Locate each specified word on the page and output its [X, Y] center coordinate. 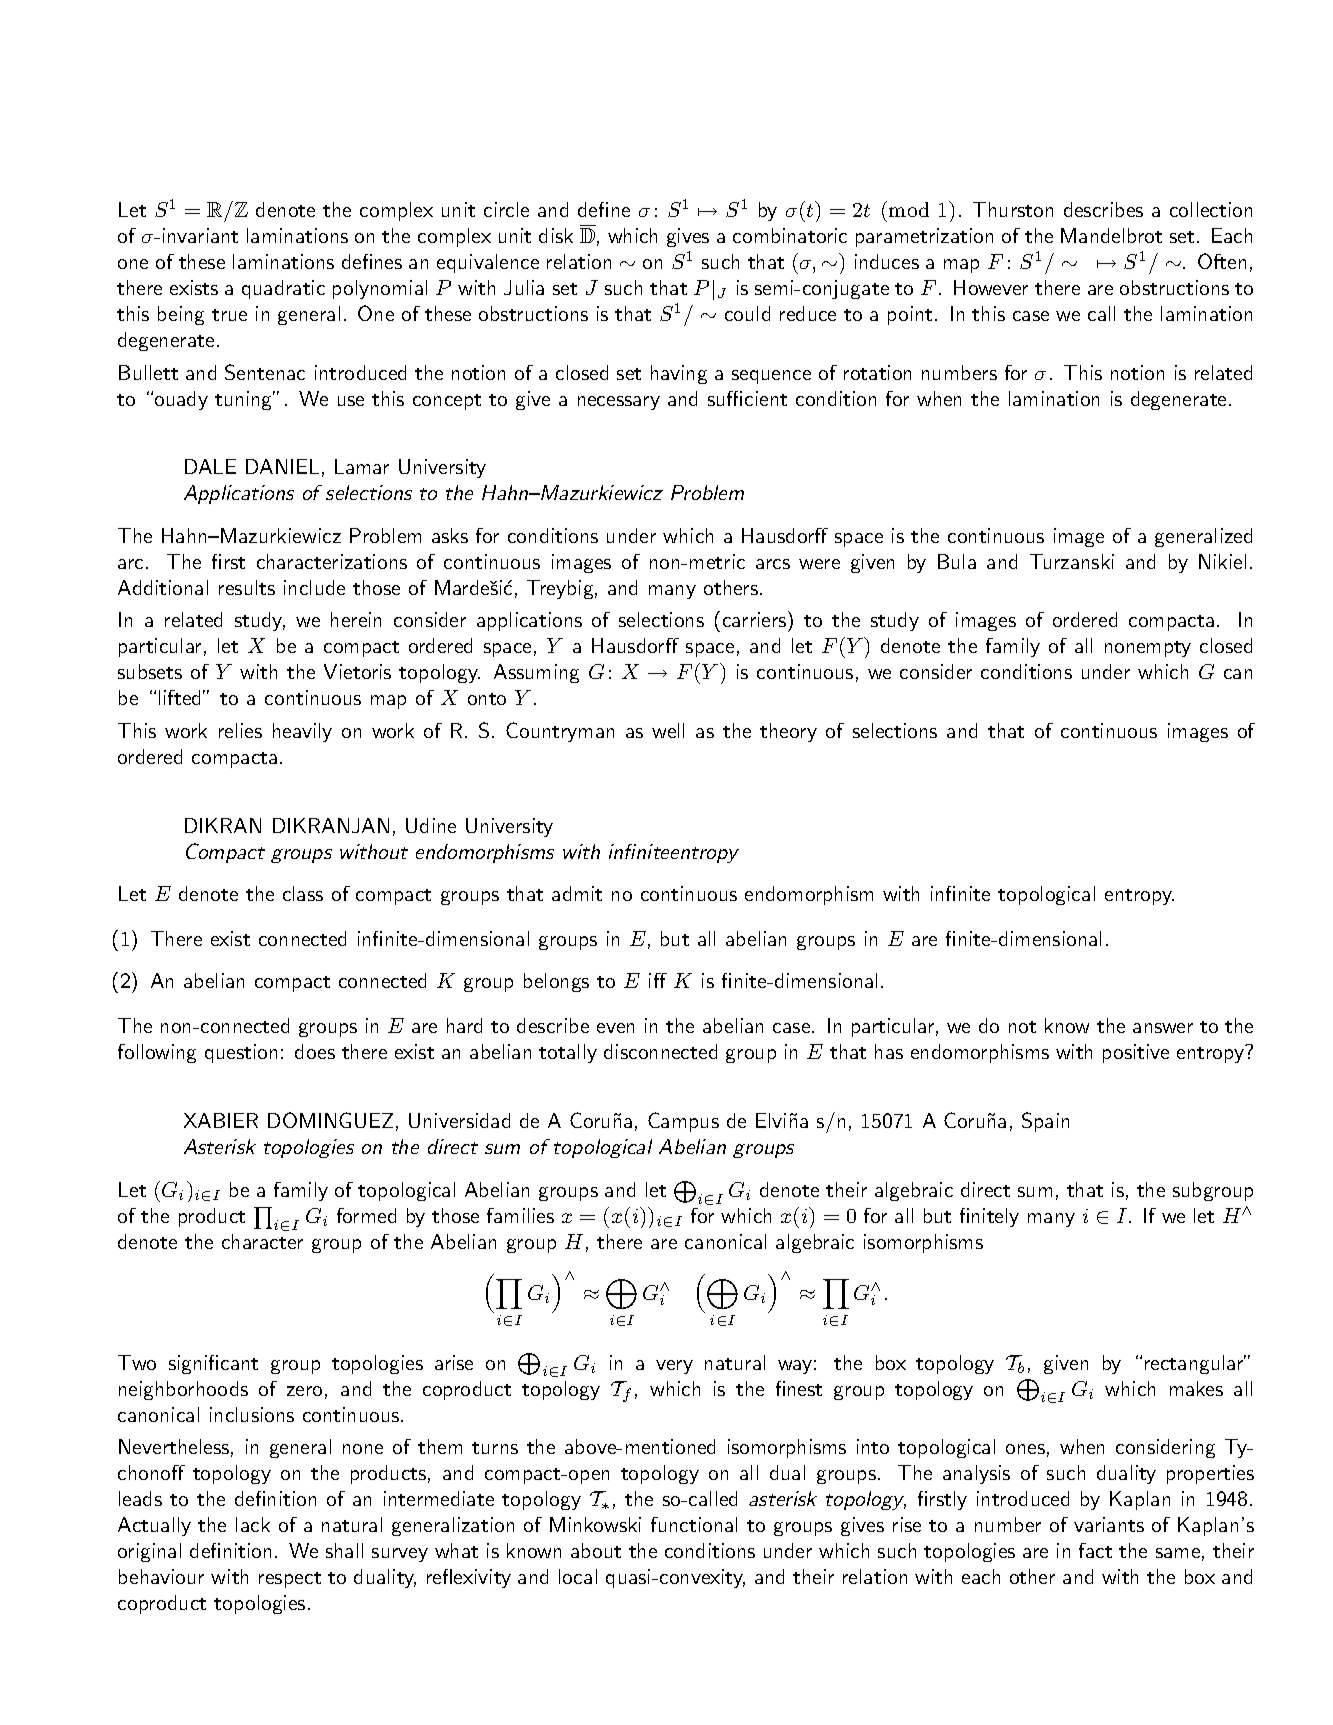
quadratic [283, 289]
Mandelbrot [1111, 235]
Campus [683, 1122]
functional [694, 1524]
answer [1163, 1028]
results [247, 587]
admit [577, 893]
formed [366, 1215]
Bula [957, 561]
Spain [1045, 1122]
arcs [773, 564]
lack [253, 1524]
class [303, 893]
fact [1095, 1550]
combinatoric [790, 235]
